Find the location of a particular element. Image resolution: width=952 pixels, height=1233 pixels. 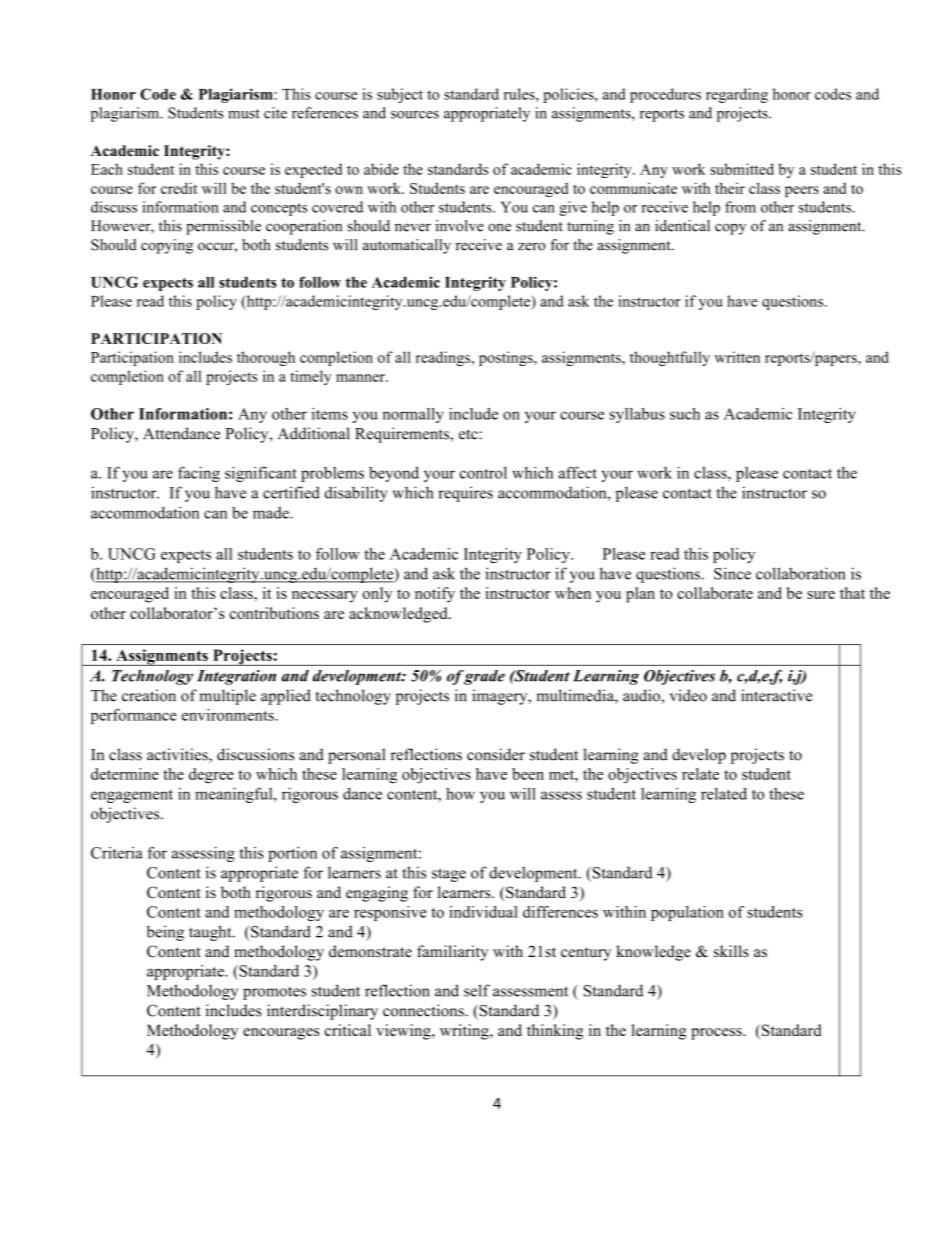

contributions is located at coordinates (274, 613).
